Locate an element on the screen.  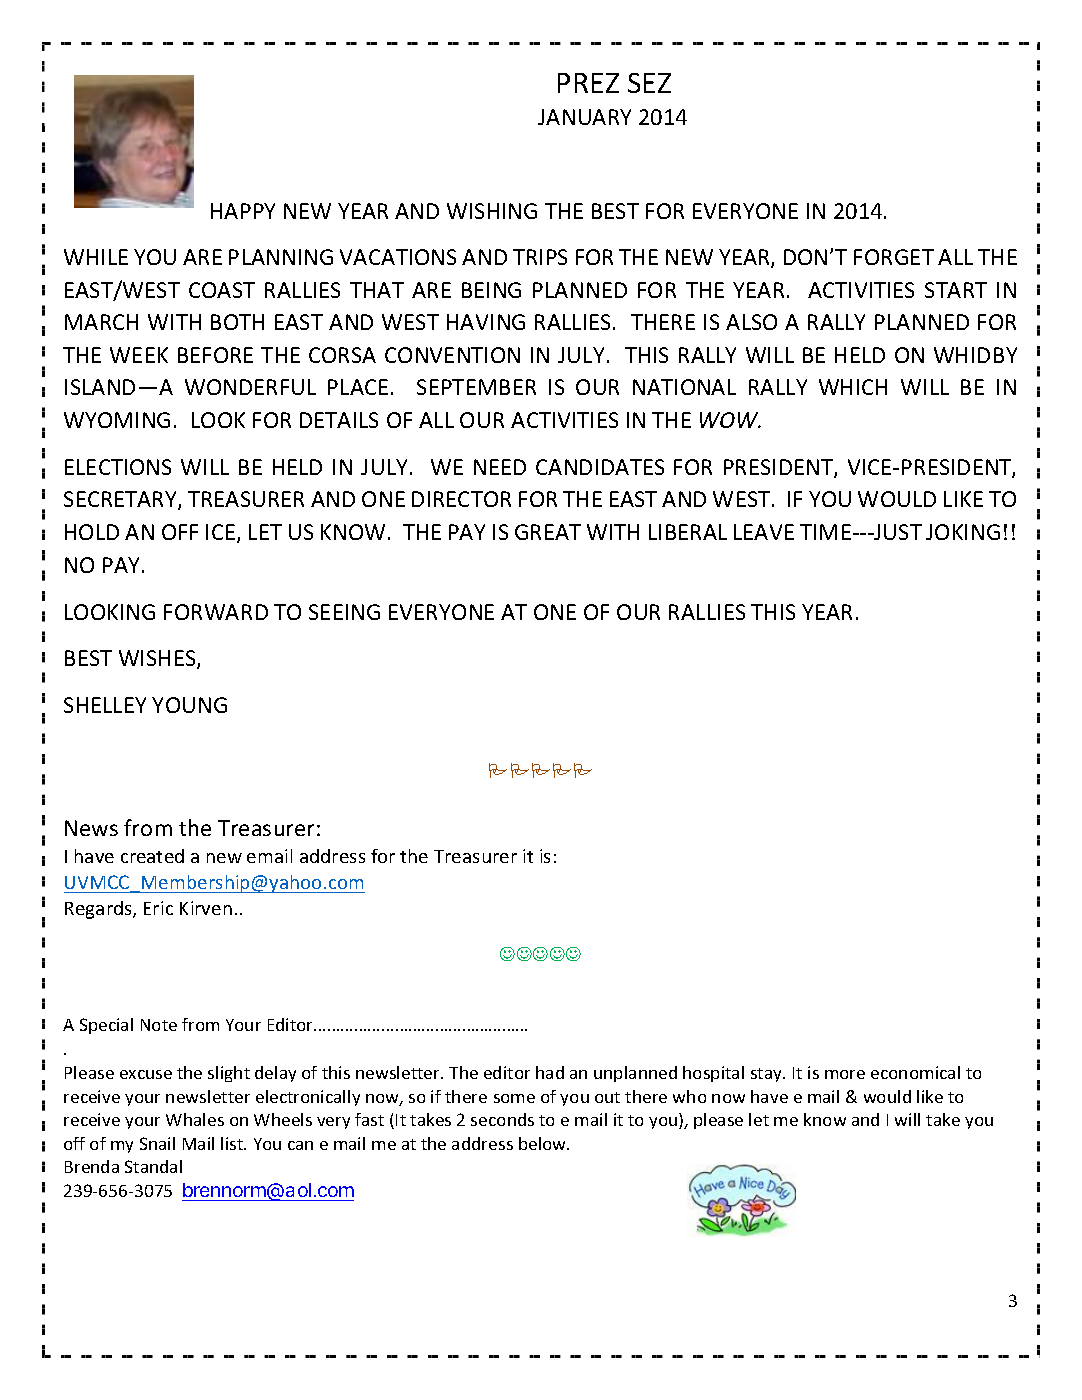
below is located at coordinates (544, 1143).
